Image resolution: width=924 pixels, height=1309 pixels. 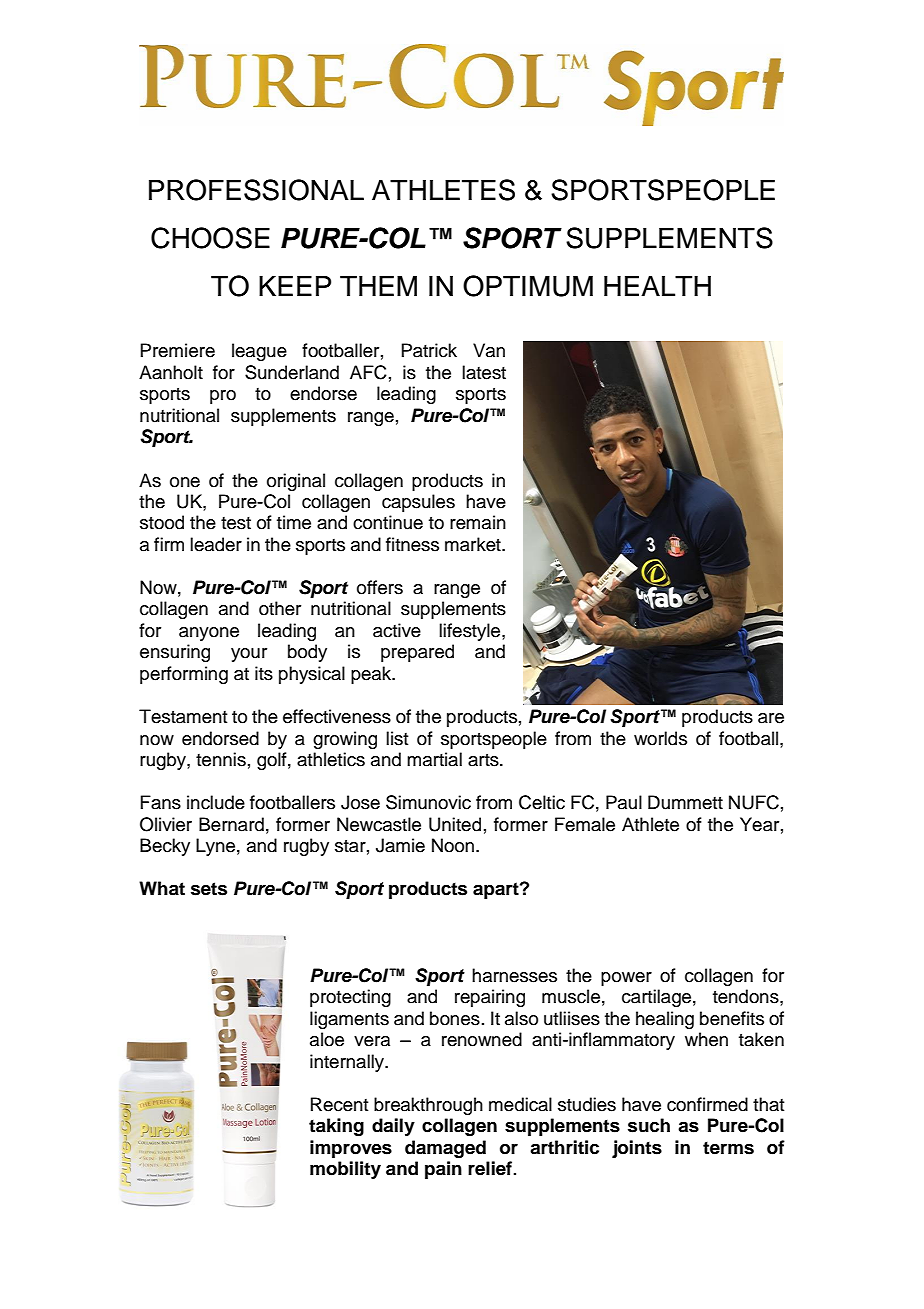 I want to click on prepared, so click(x=417, y=653).
